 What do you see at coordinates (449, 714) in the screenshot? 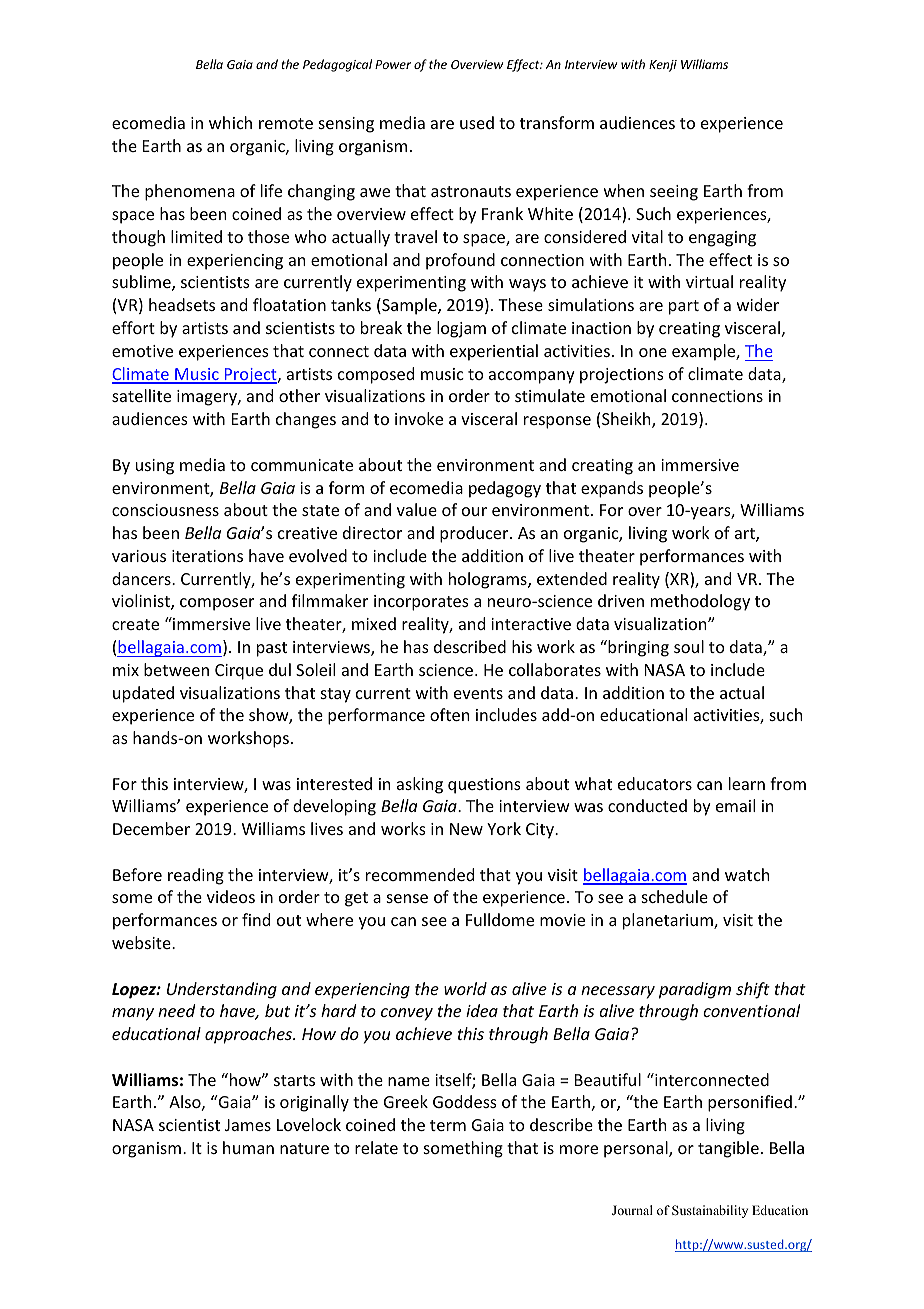
I see `often` at bounding box center [449, 714].
